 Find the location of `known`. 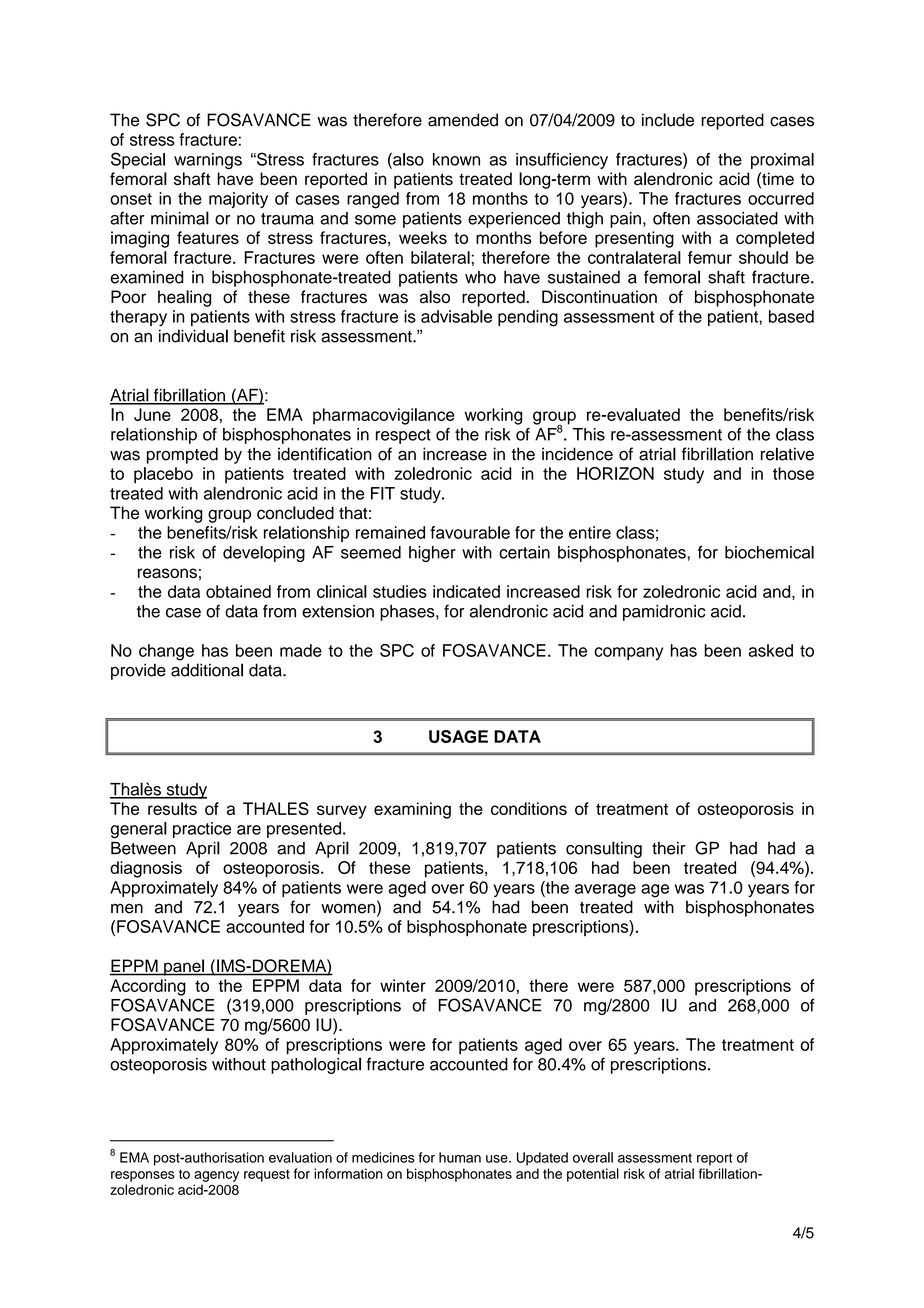

known is located at coordinates (456, 159).
